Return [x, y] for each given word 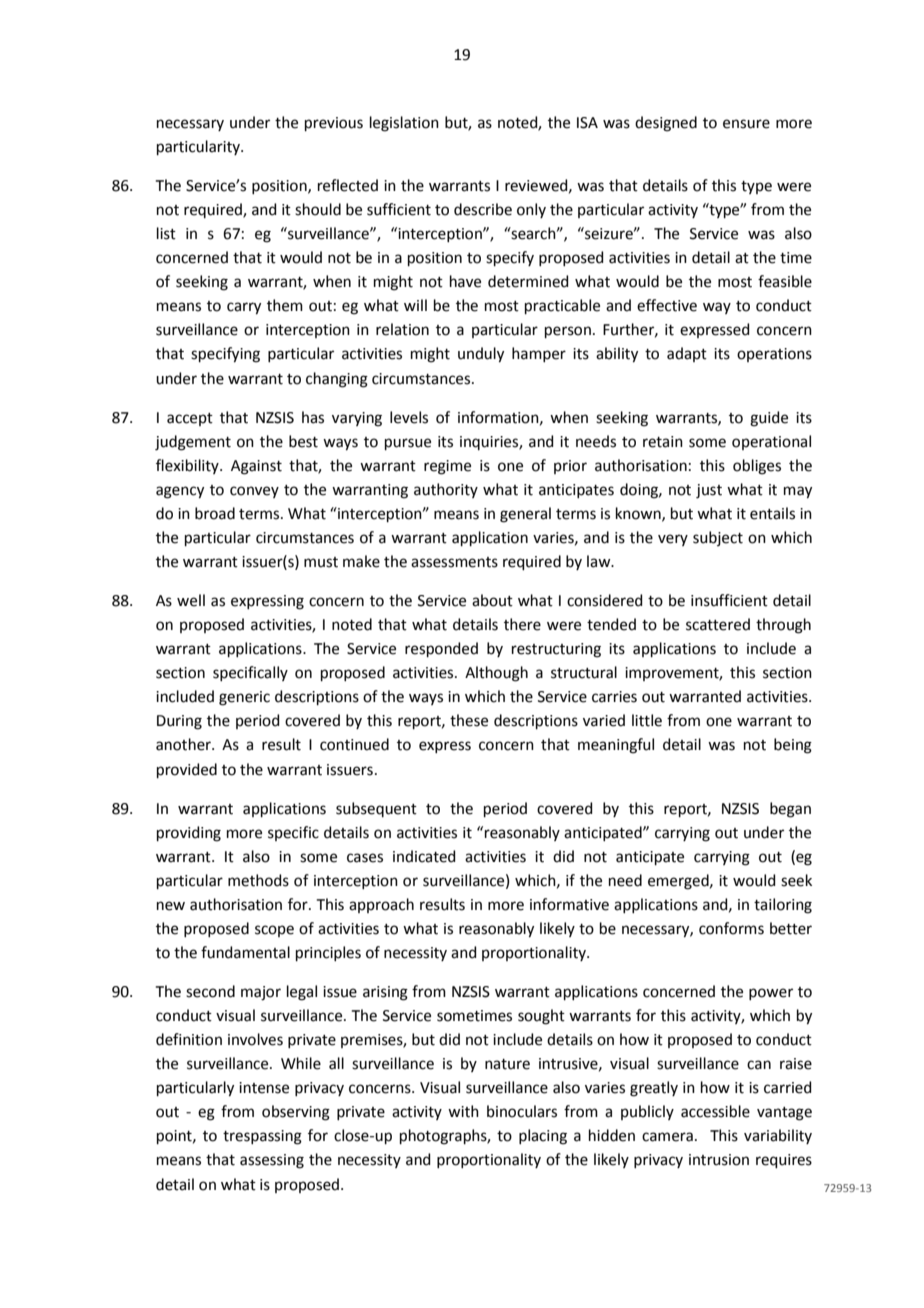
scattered [718, 624]
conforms [731, 928]
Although [496, 674]
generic [244, 698]
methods [258, 880]
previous [334, 124]
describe [483, 209]
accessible [715, 1111]
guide [769, 419]
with [463, 1111]
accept [190, 419]
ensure [746, 124]
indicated [424, 856]
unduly [481, 355]
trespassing [262, 1137]
